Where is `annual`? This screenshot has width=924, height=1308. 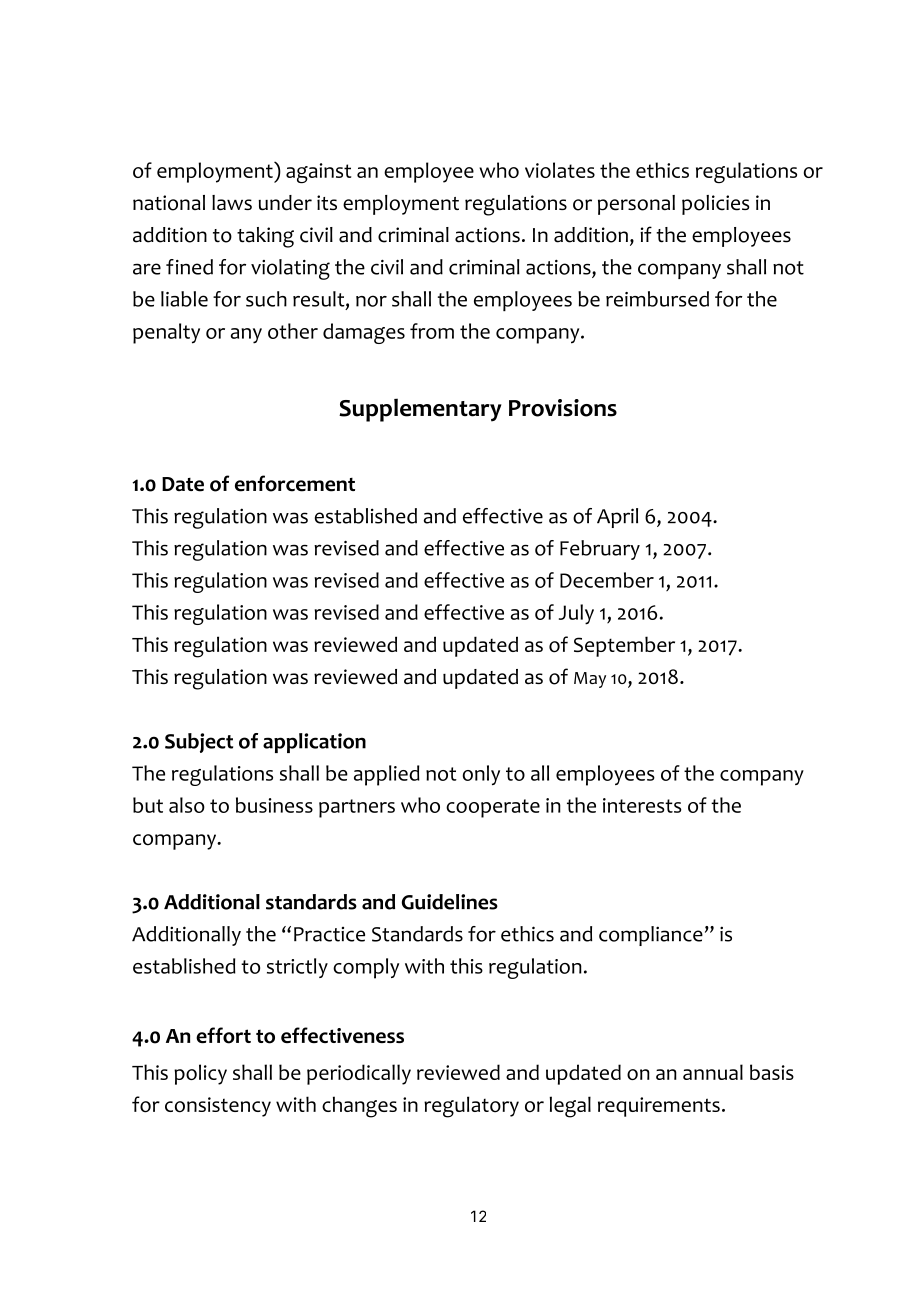
annual is located at coordinates (713, 1072).
